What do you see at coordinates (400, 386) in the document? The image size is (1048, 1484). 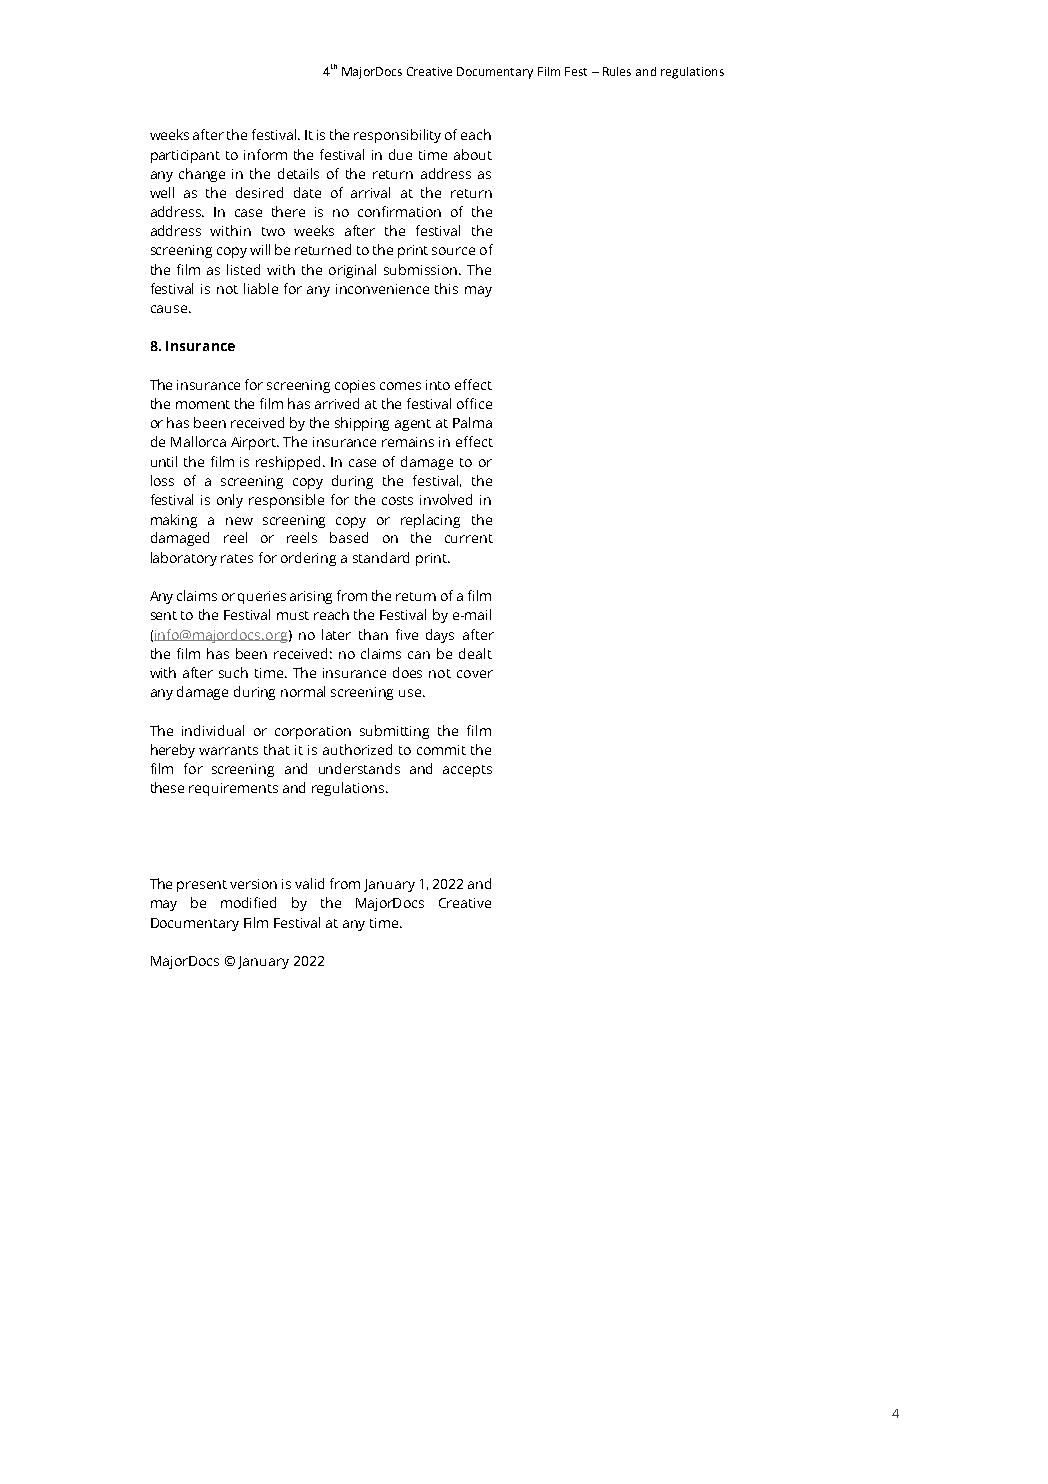 I see `comes` at bounding box center [400, 386].
